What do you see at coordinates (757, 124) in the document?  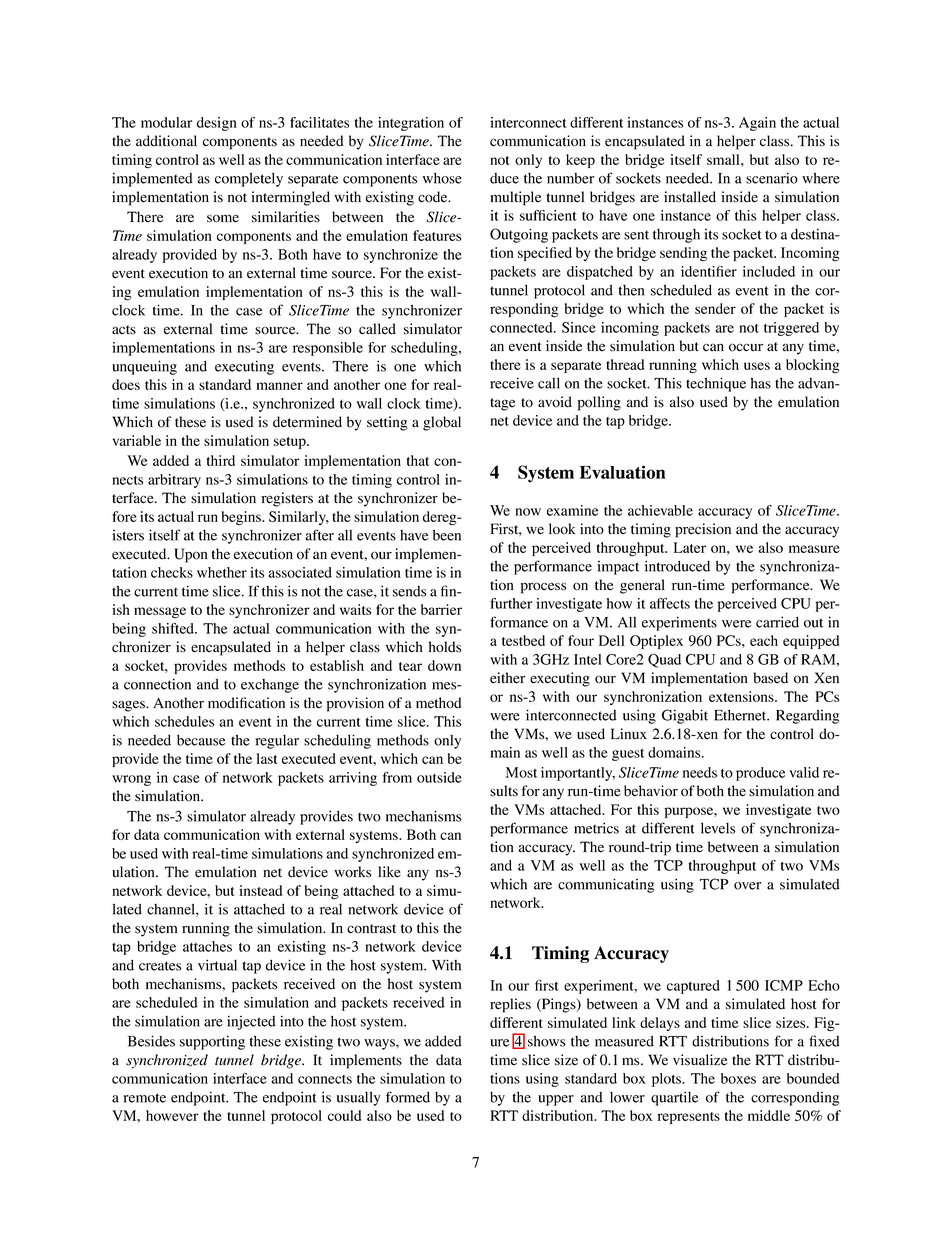 I see `Again` at bounding box center [757, 124].
